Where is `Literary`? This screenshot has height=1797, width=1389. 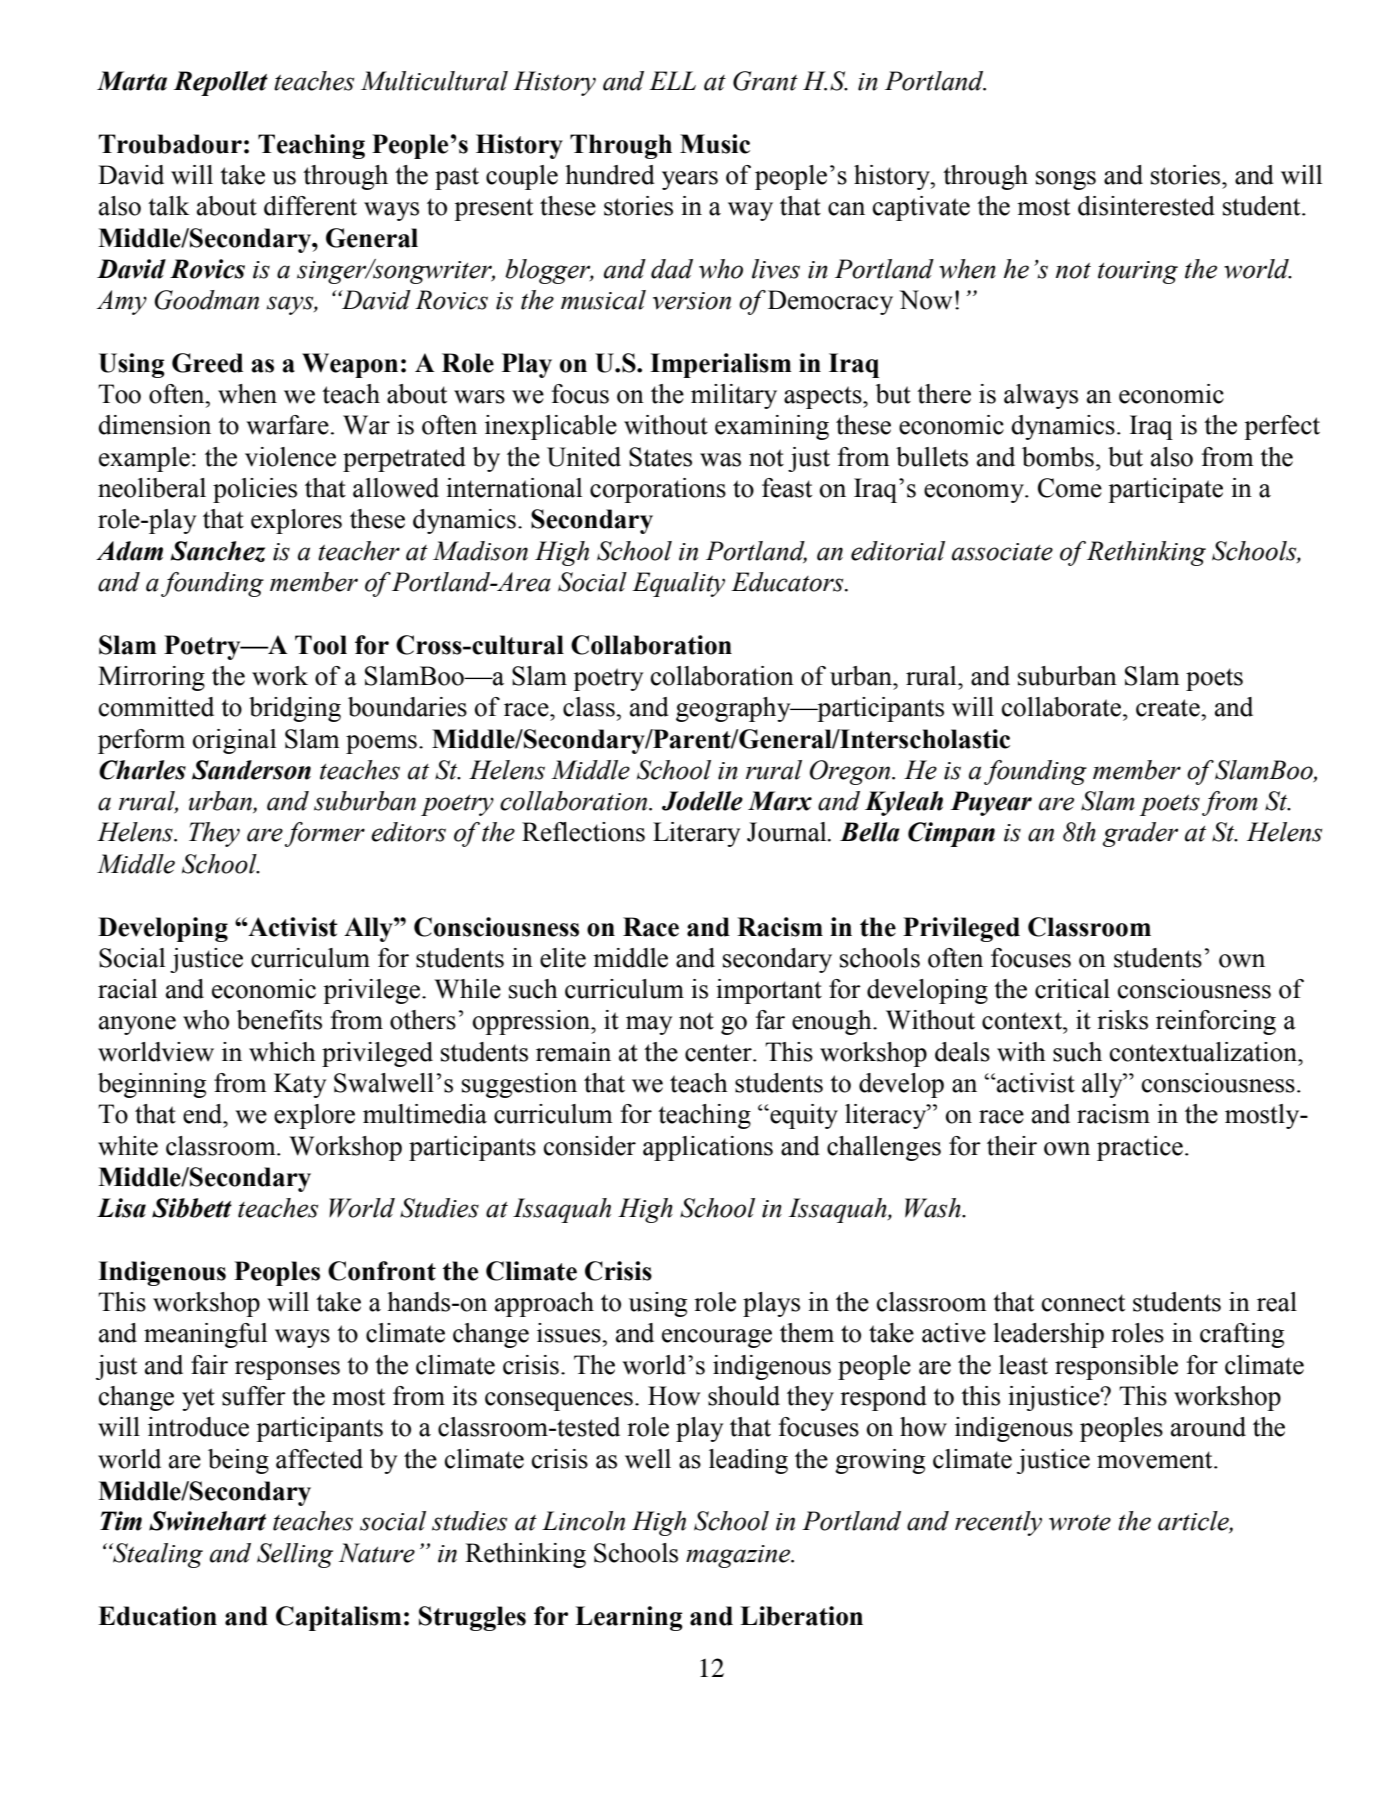
Literary is located at coordinates (696, 834).
